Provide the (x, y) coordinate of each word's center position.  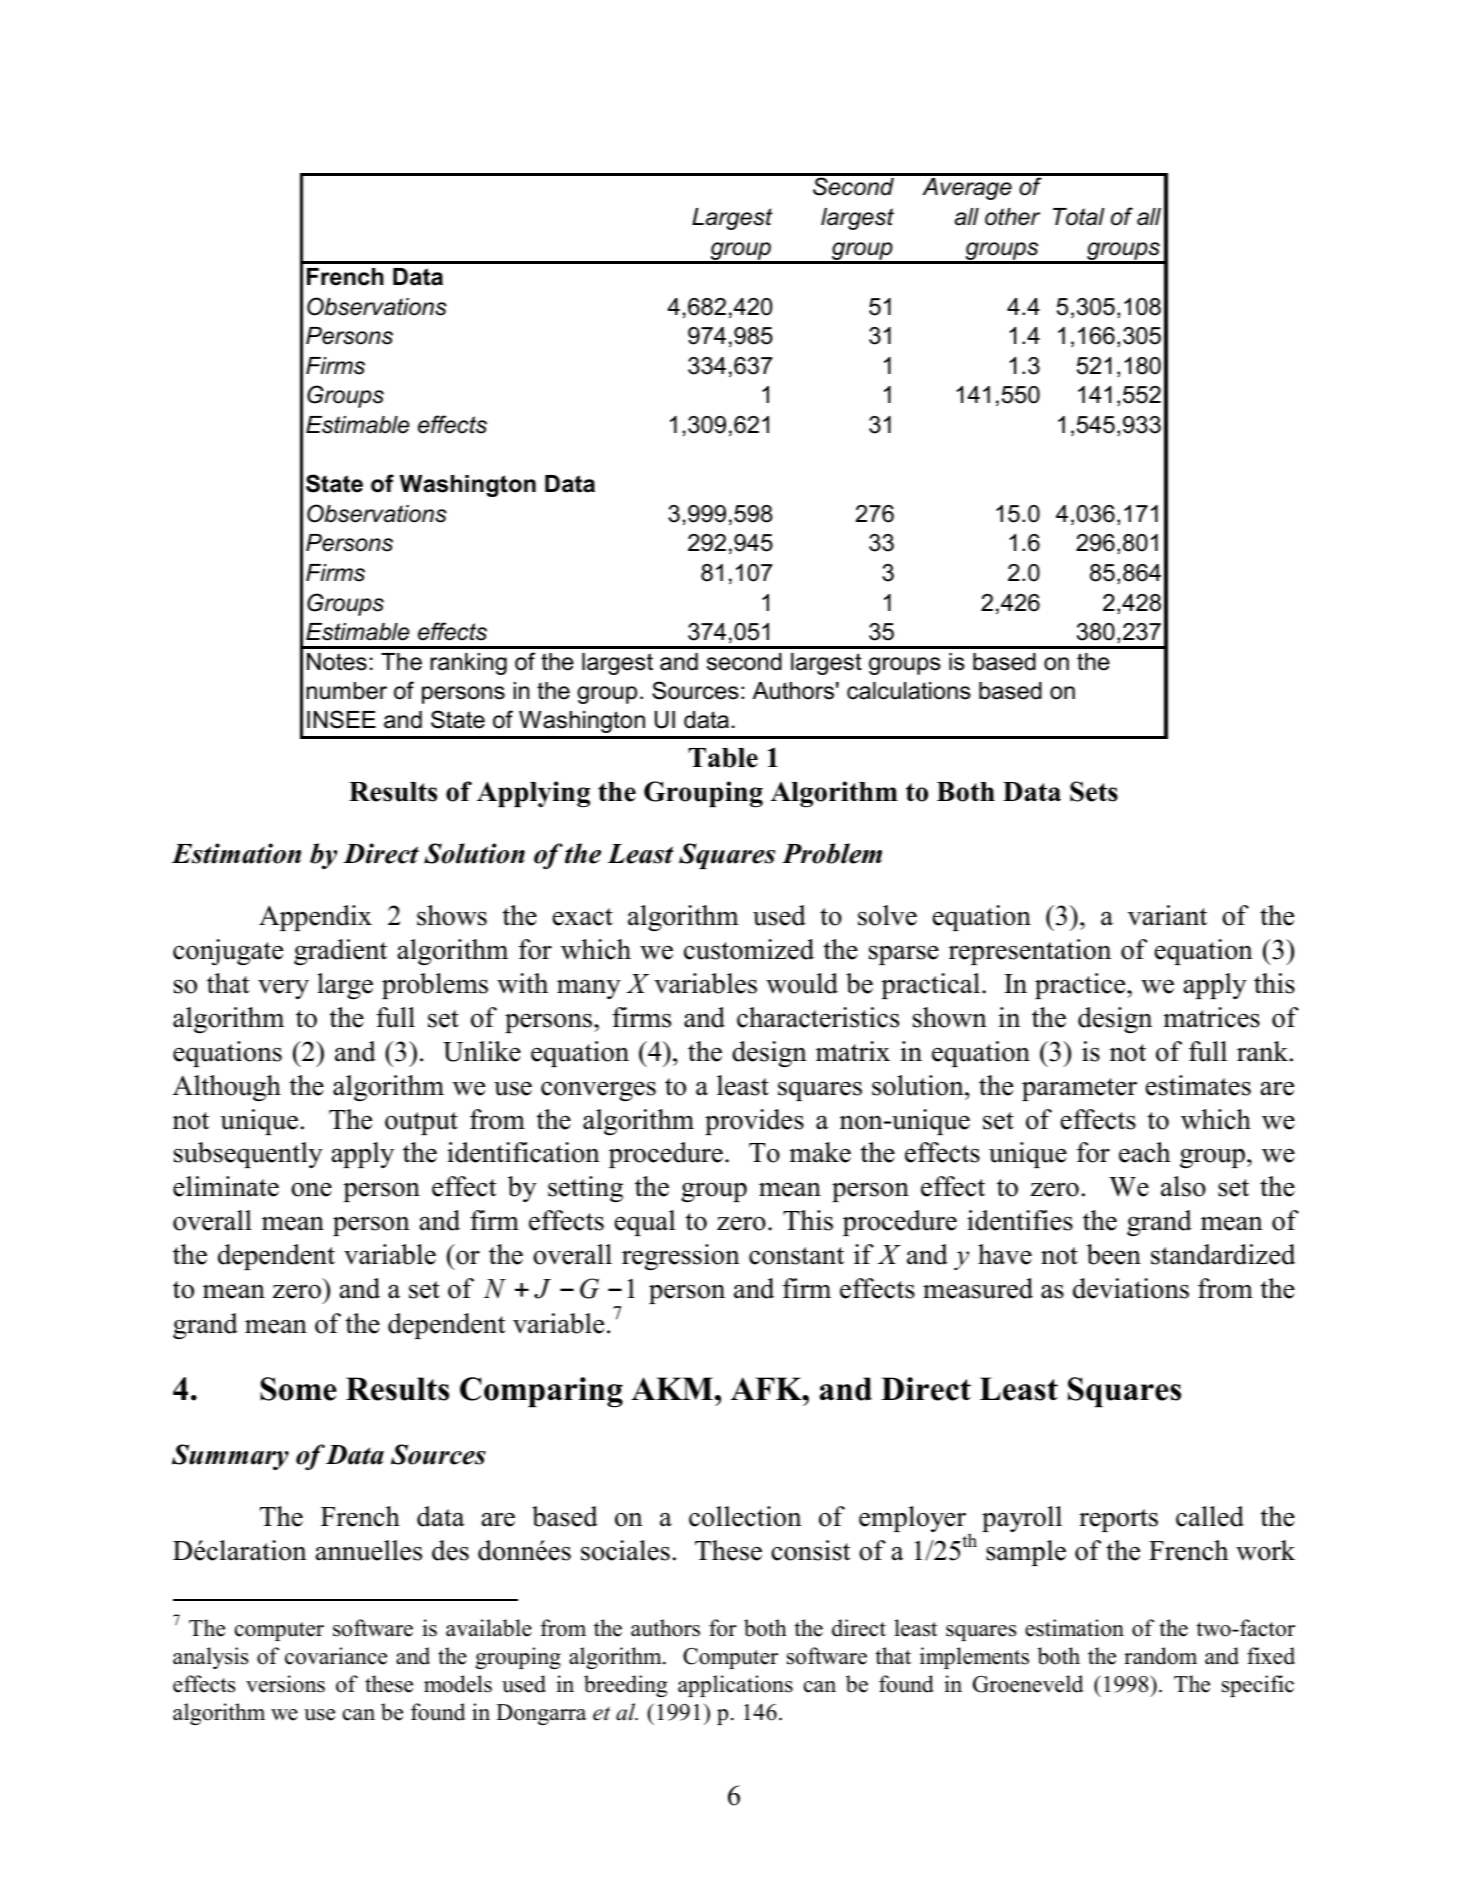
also (1183, 1186)
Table (723, 758)
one (311, 1189)
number (347, 691)
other (1012, 217)
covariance (336, 1656)
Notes (337, 662)
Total (1078, 217)
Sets (1094, 791)
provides (754, 1122)
